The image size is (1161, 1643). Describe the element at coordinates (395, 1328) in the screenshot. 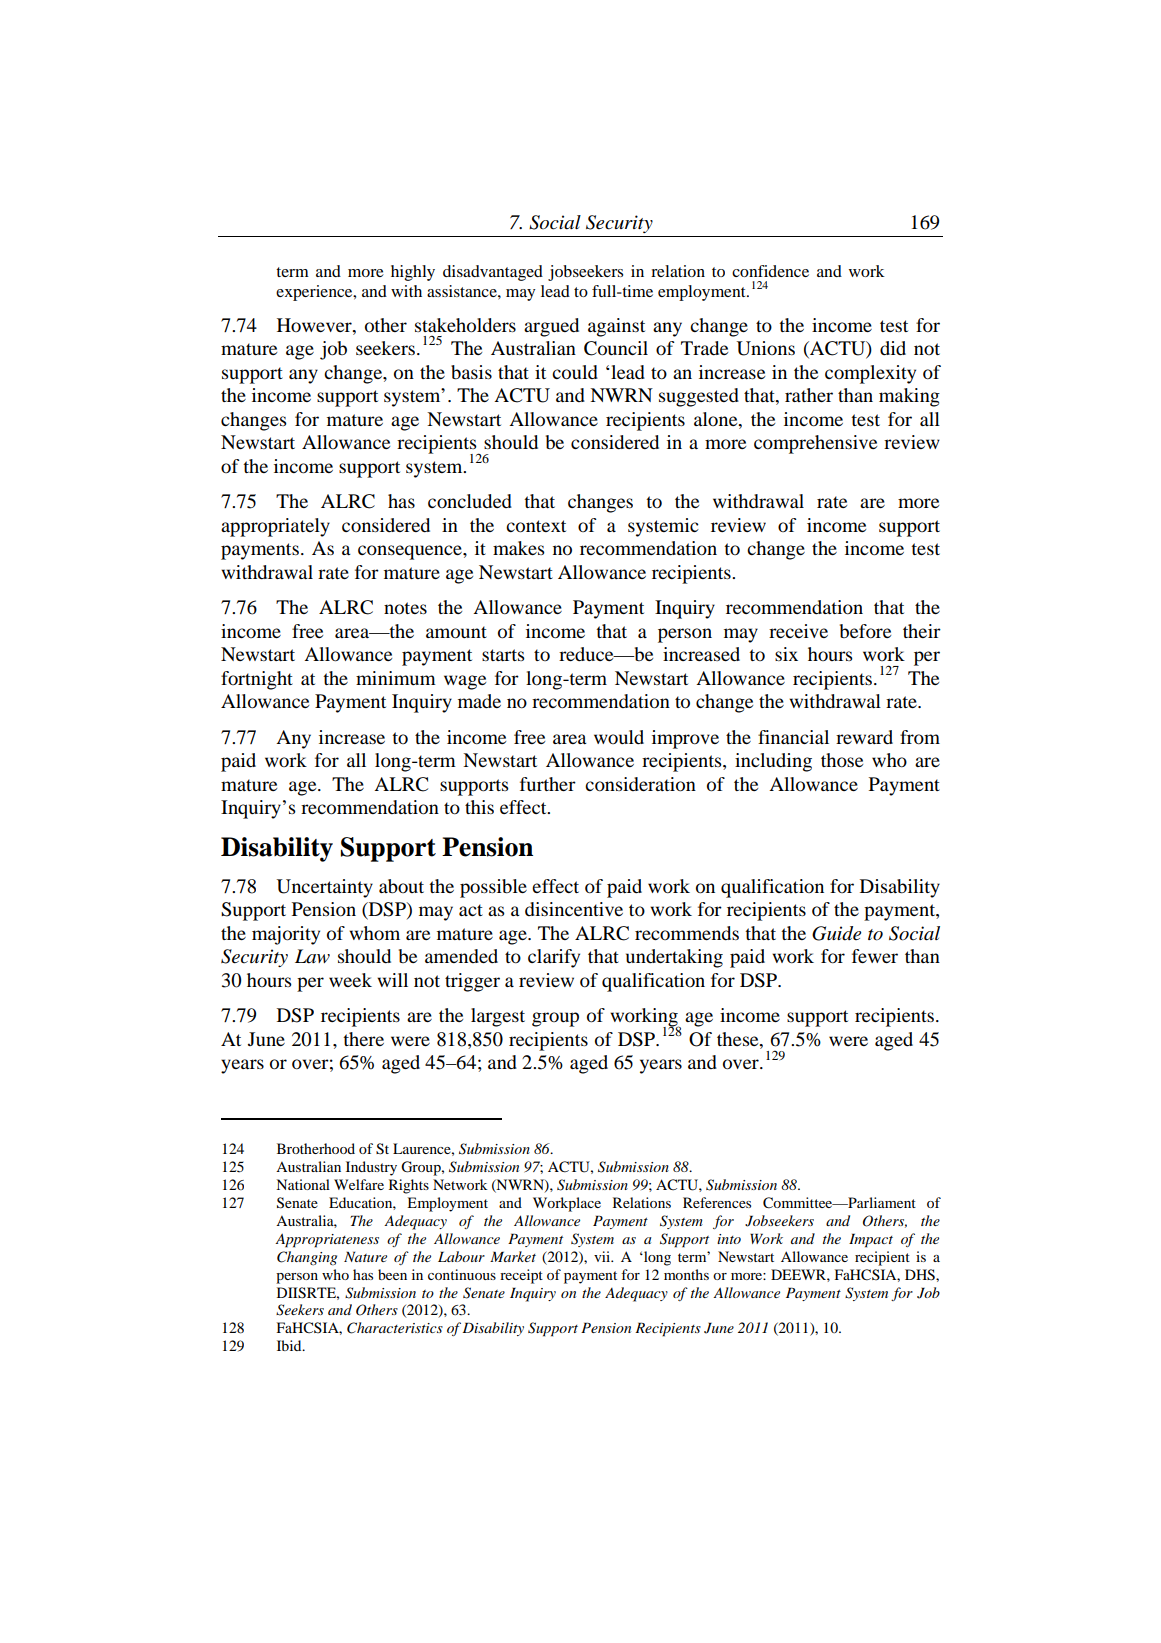

I see `Characteristics` at that location.
